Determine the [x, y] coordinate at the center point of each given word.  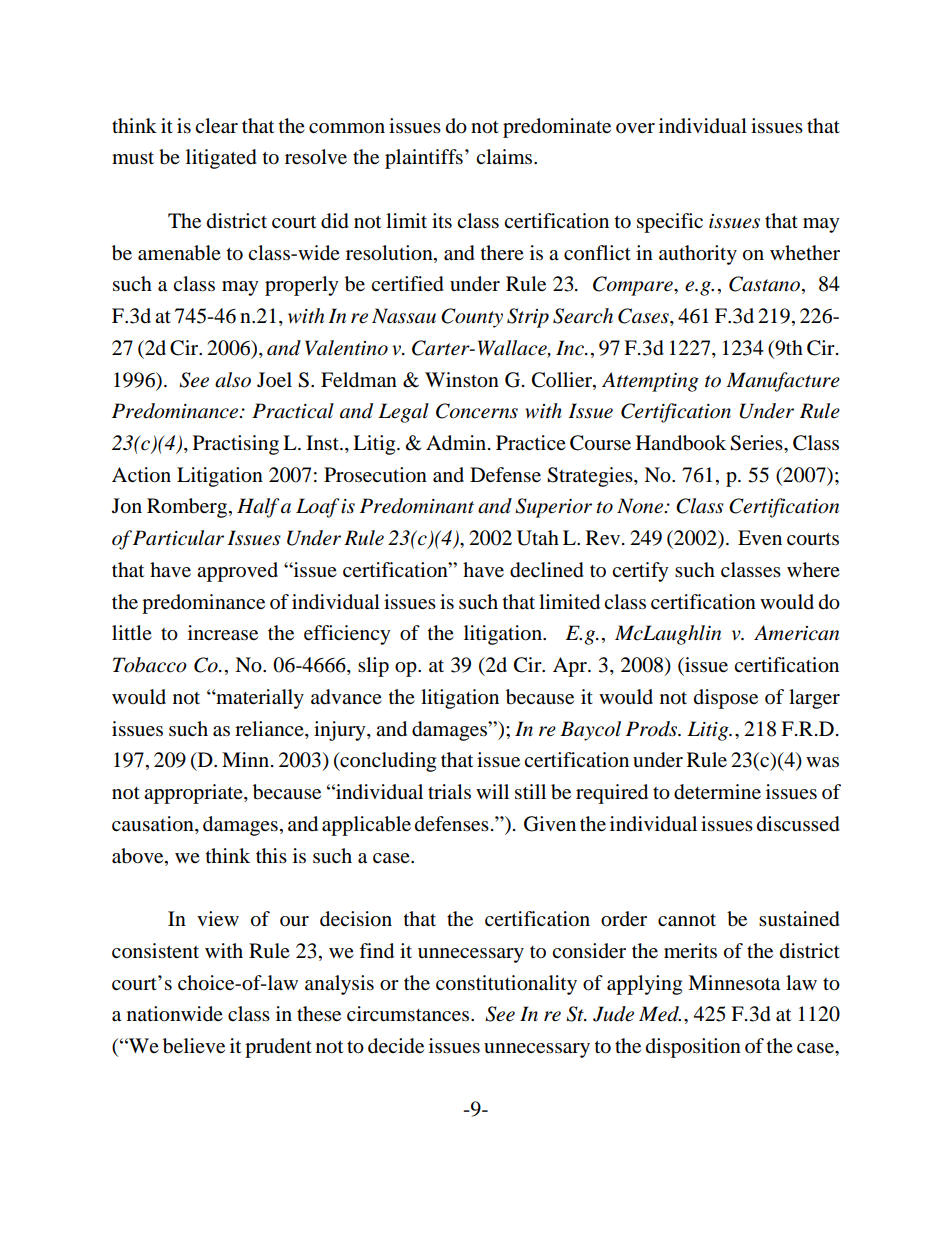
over [635, 128]
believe [194, 1046]
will [492, 791]
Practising [236, 445]
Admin [457, 443]
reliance [270, 728]
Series [757, 443]
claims [505, 156]
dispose [726, 699]
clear [216, 126]
